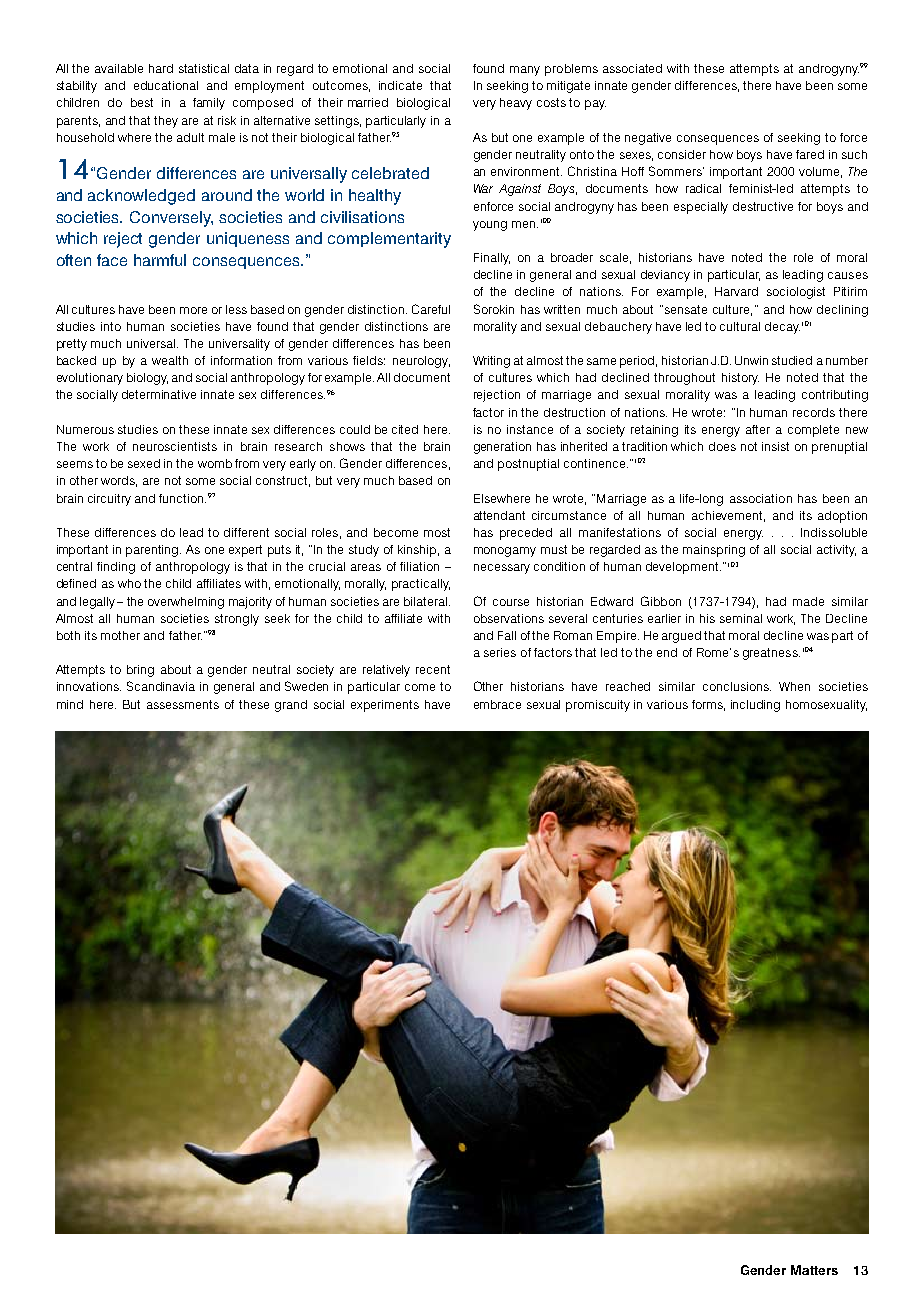  I want to click on fared, so click(810, 154).
